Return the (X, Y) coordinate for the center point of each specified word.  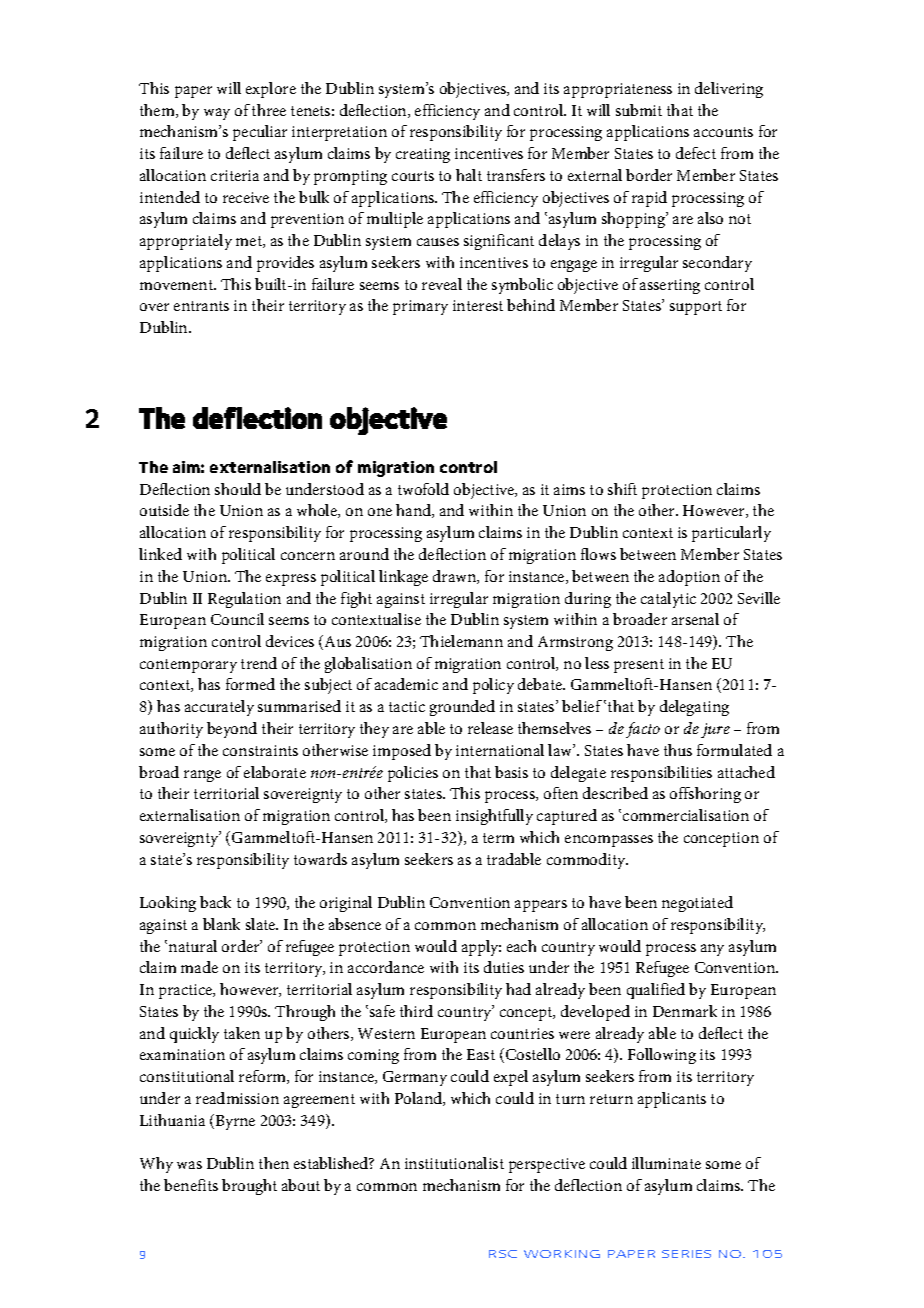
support (696, 308)
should (238, 489)
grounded (462, 708)
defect (696, 153)
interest (478, 305)
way (217, 114)
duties (504, 967)
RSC (503, 1254)
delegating (694, 708)
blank (221, 924)
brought (249, 1187)
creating (423, 155)
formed (250, 684)
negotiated (697, 904)
